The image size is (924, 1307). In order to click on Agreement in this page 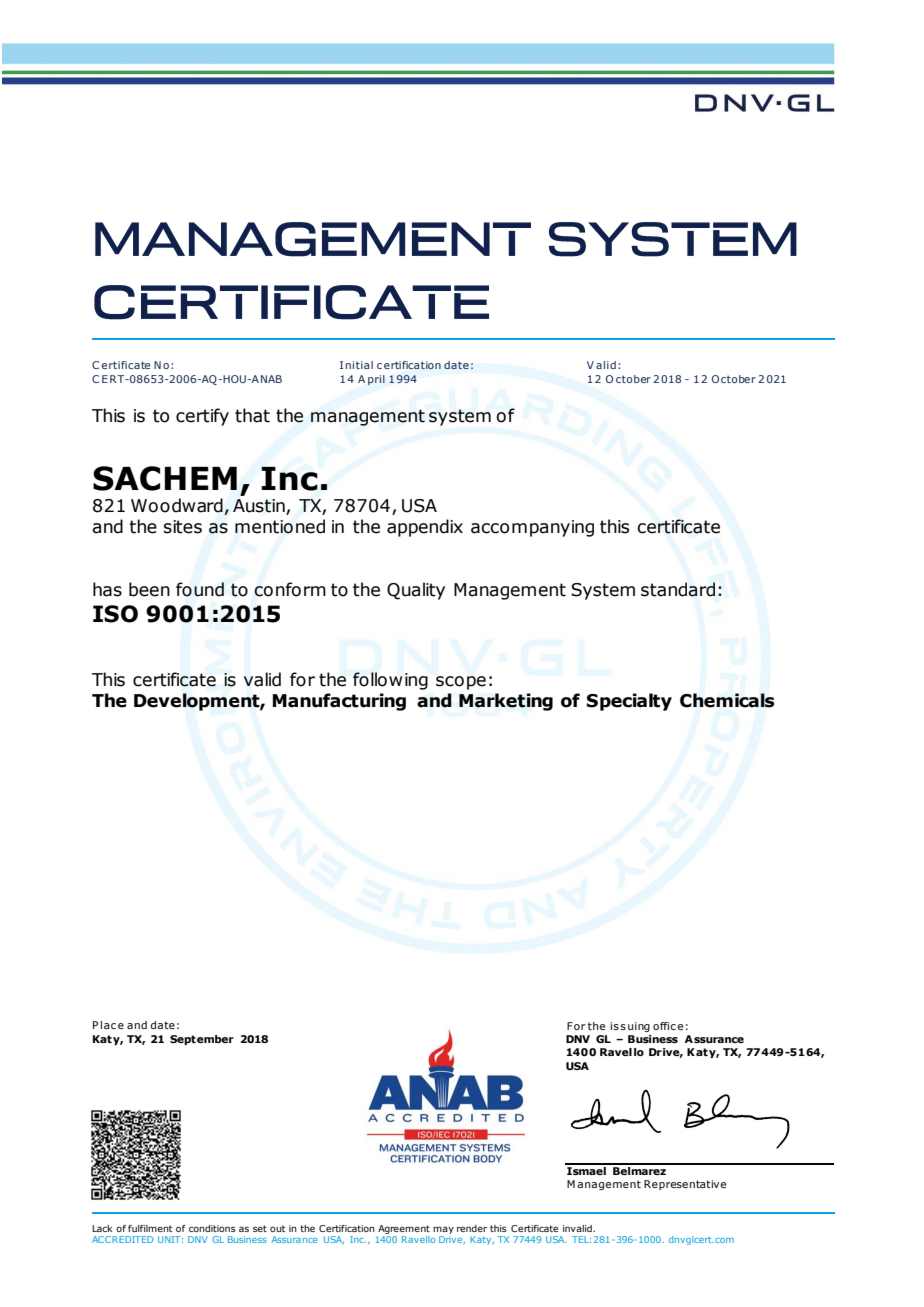, I will do `click(403, 1231)`.
